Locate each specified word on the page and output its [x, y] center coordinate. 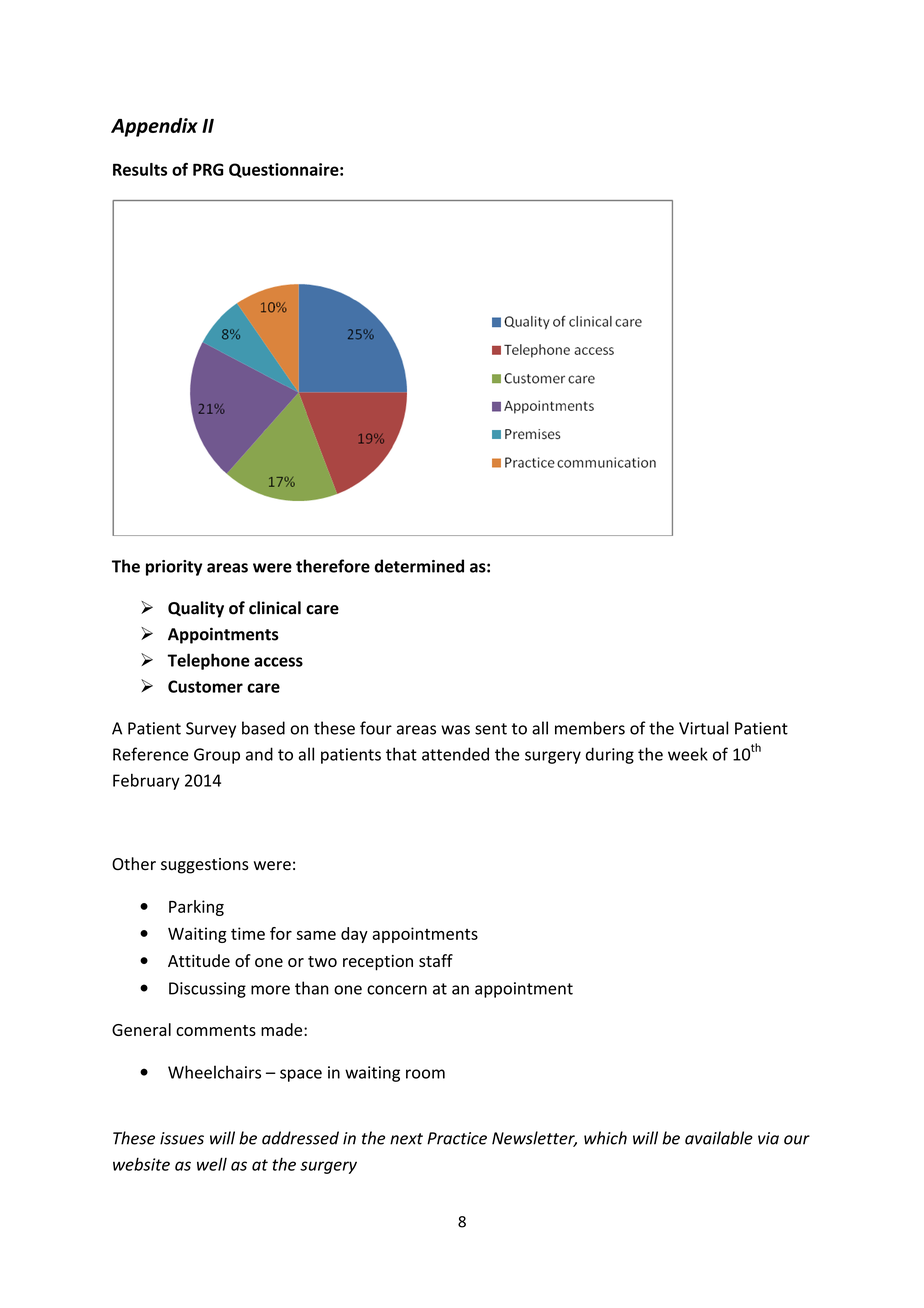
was [455, 730]
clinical [275, 608]
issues [182, 1138]
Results [140, 169]
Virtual [703, 728]
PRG [208, 169]
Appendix [154, 127]
